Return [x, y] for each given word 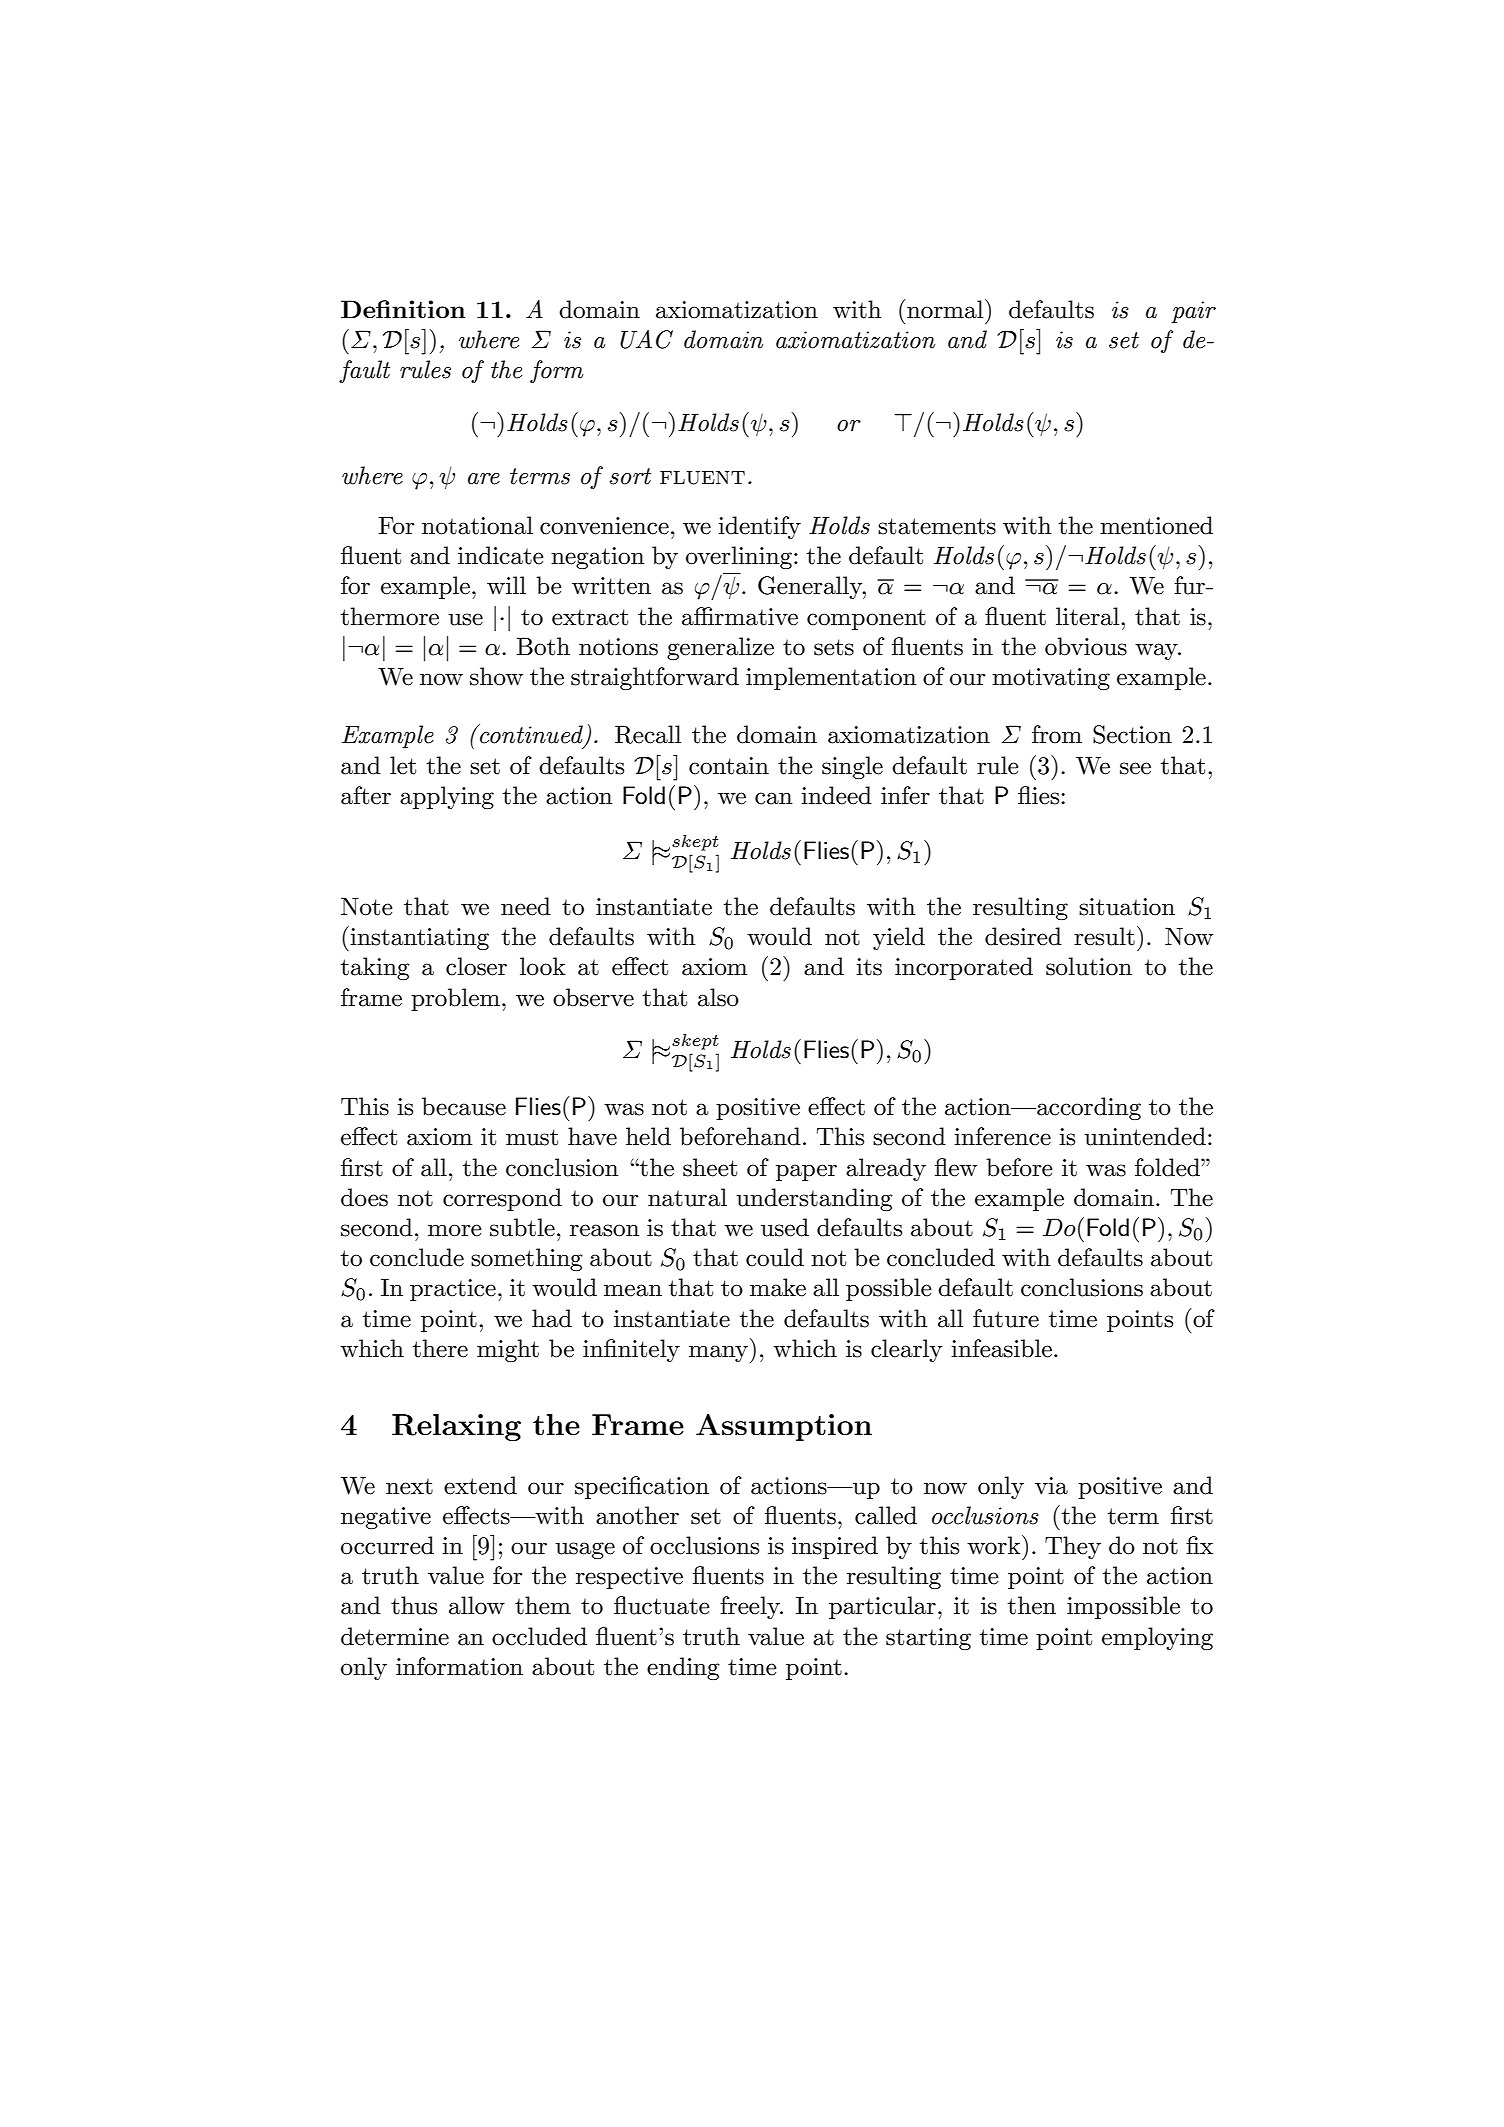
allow [477, 1605]
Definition [403, 309]
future [1006, 1318]
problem [457, 999]
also [718, 997]
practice [453, 1290]
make [778, 1287]
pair [1193, 312]
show [496, 676]
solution [1089, 966]
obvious [1086, 646]
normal [945, 309]
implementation [831, 678]
